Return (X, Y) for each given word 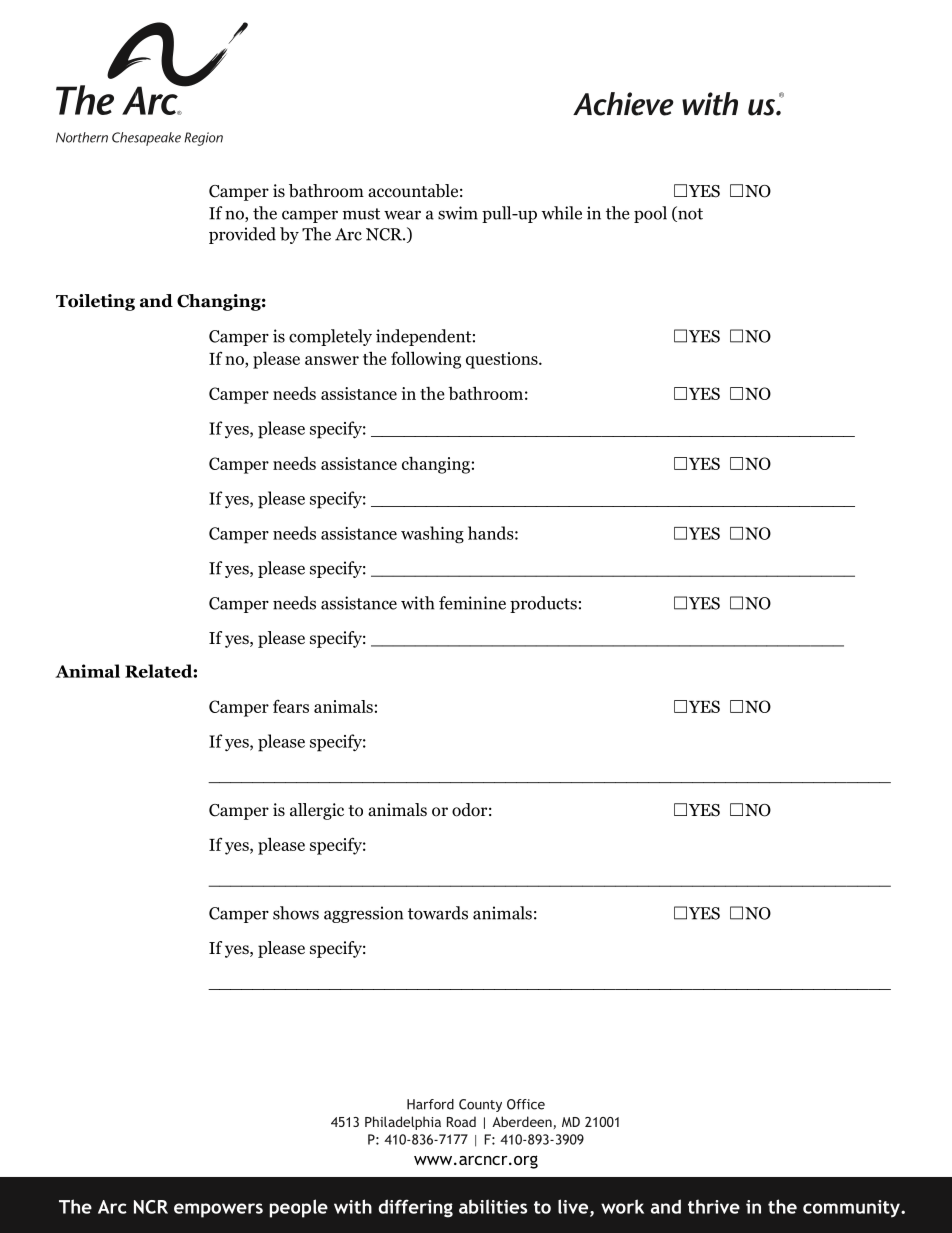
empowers (218, 1210)
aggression (363, 914)
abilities (493, 1206)
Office (526, 1104)
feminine (472, 603)
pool (650, 214)
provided (242, 235)
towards (438, 913)
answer (332, 360)
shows (296, 913)
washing (432, 535)
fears (291, 706)
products (543, 604)
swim (458, 213)
